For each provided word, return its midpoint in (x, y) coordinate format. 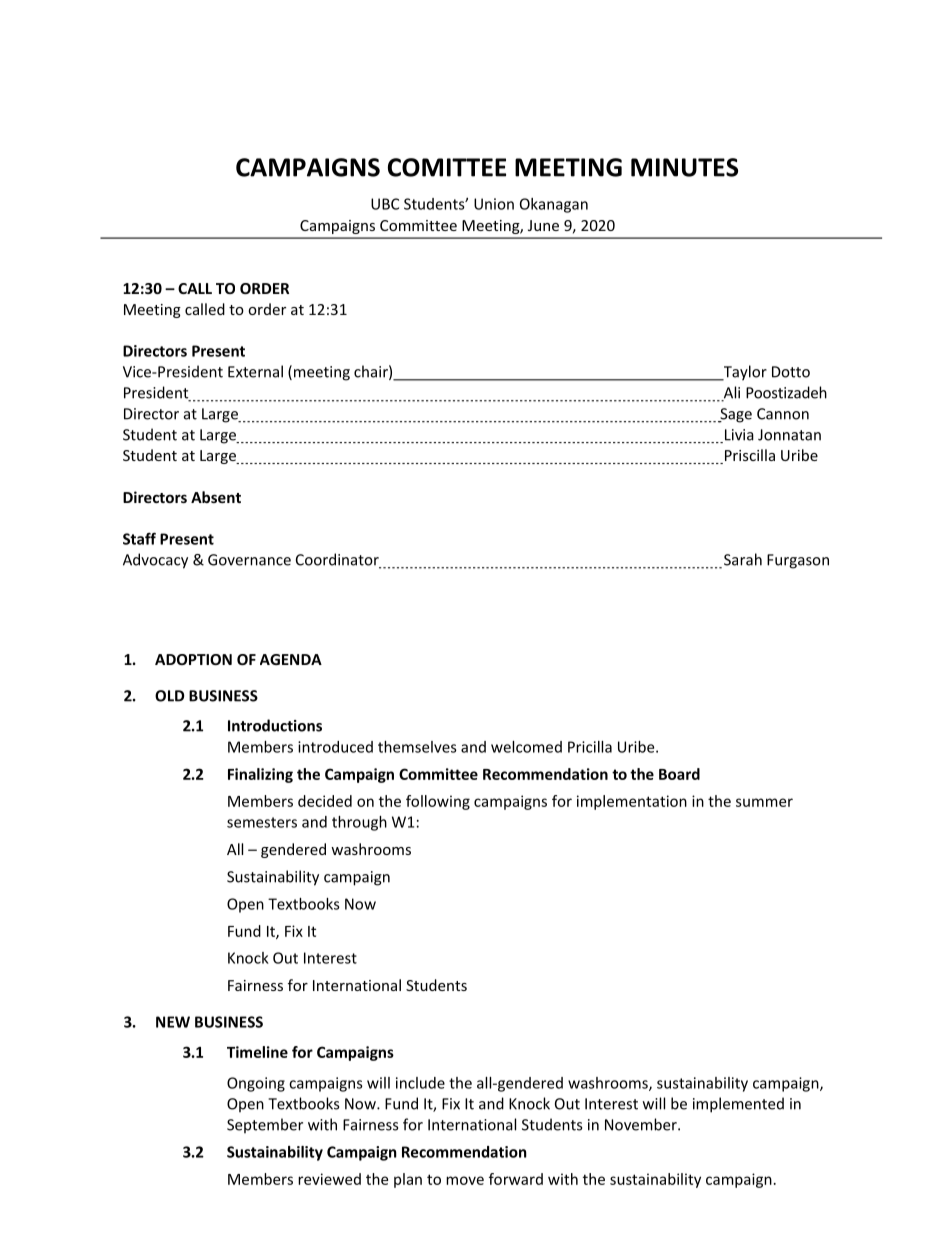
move (465, 1180)
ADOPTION (193, 659)
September (265, 1126)
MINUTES (684, 167)
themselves (417, 747)
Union (494, 204)
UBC (385, 204)
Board (679, 774)
